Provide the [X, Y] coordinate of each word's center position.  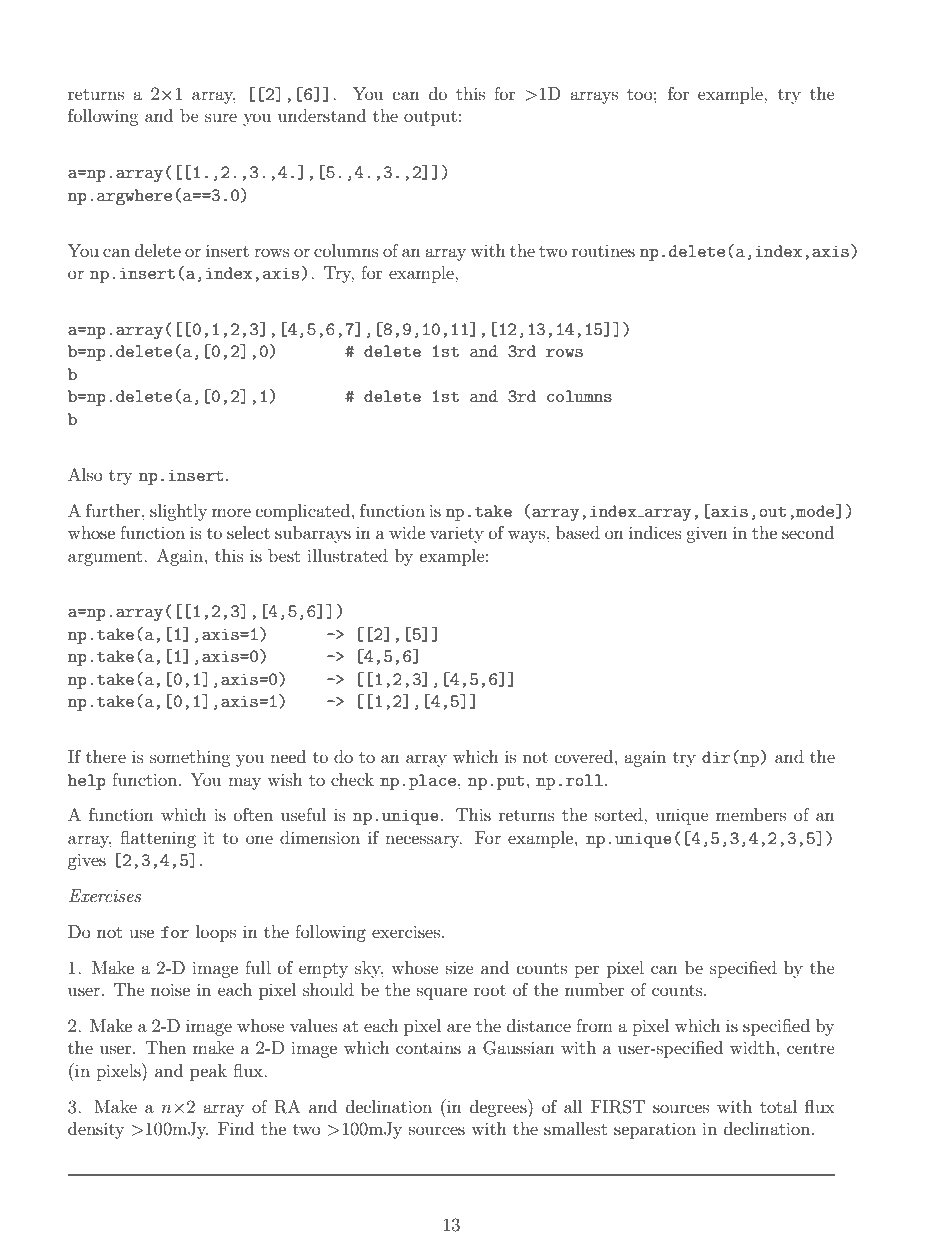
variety [457, 535]
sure [221, 117]
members [751, 814]
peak [208, 1072]
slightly [178, 512]
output [430, 118]
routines [603, 251]
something [190, 758]
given [707, 535]
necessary [423, 841]
